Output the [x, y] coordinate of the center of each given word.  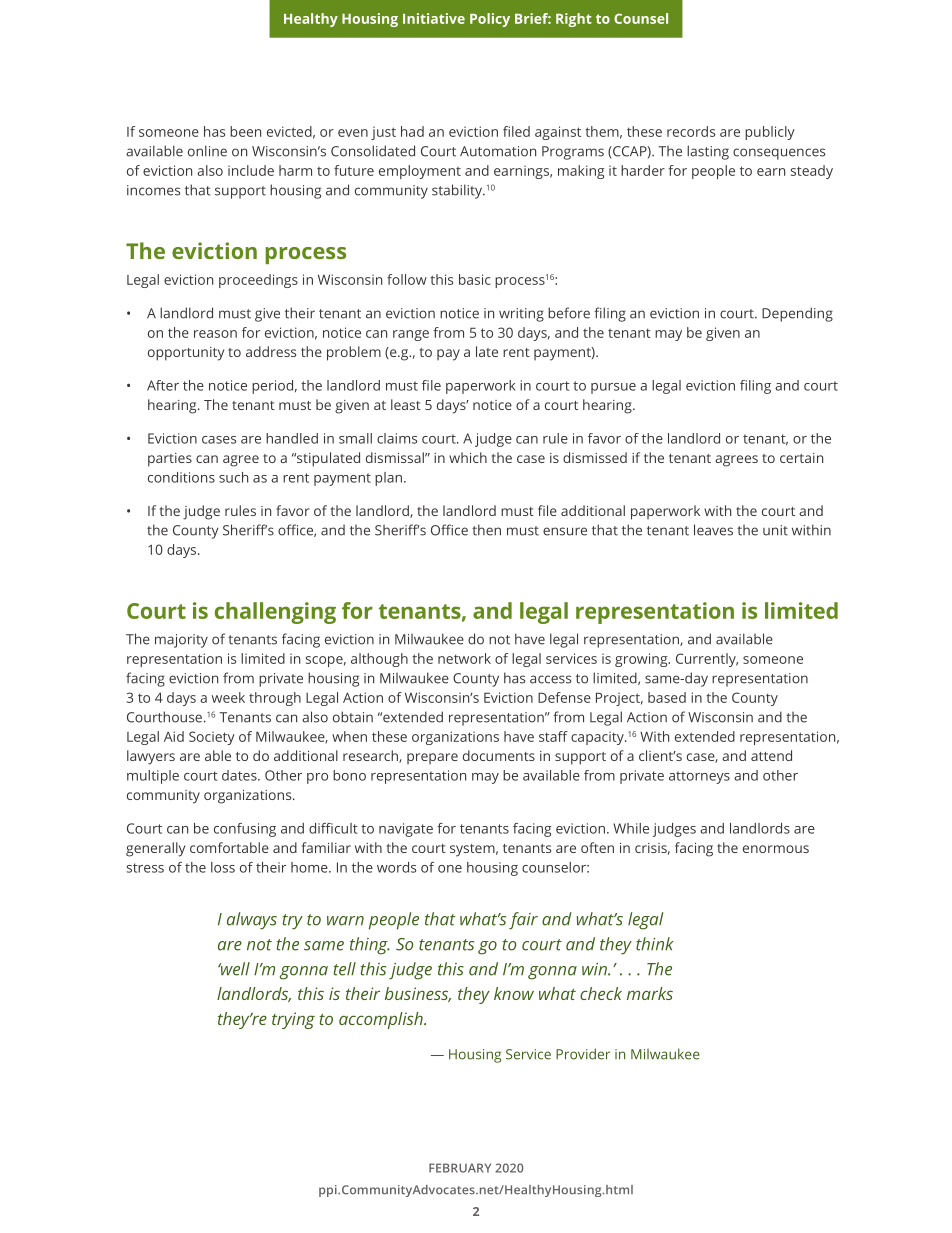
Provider [583, 1054]
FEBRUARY [460, 1168]
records [691, 131]
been [245, 131]
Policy [490, 20]
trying [293, 1020]
